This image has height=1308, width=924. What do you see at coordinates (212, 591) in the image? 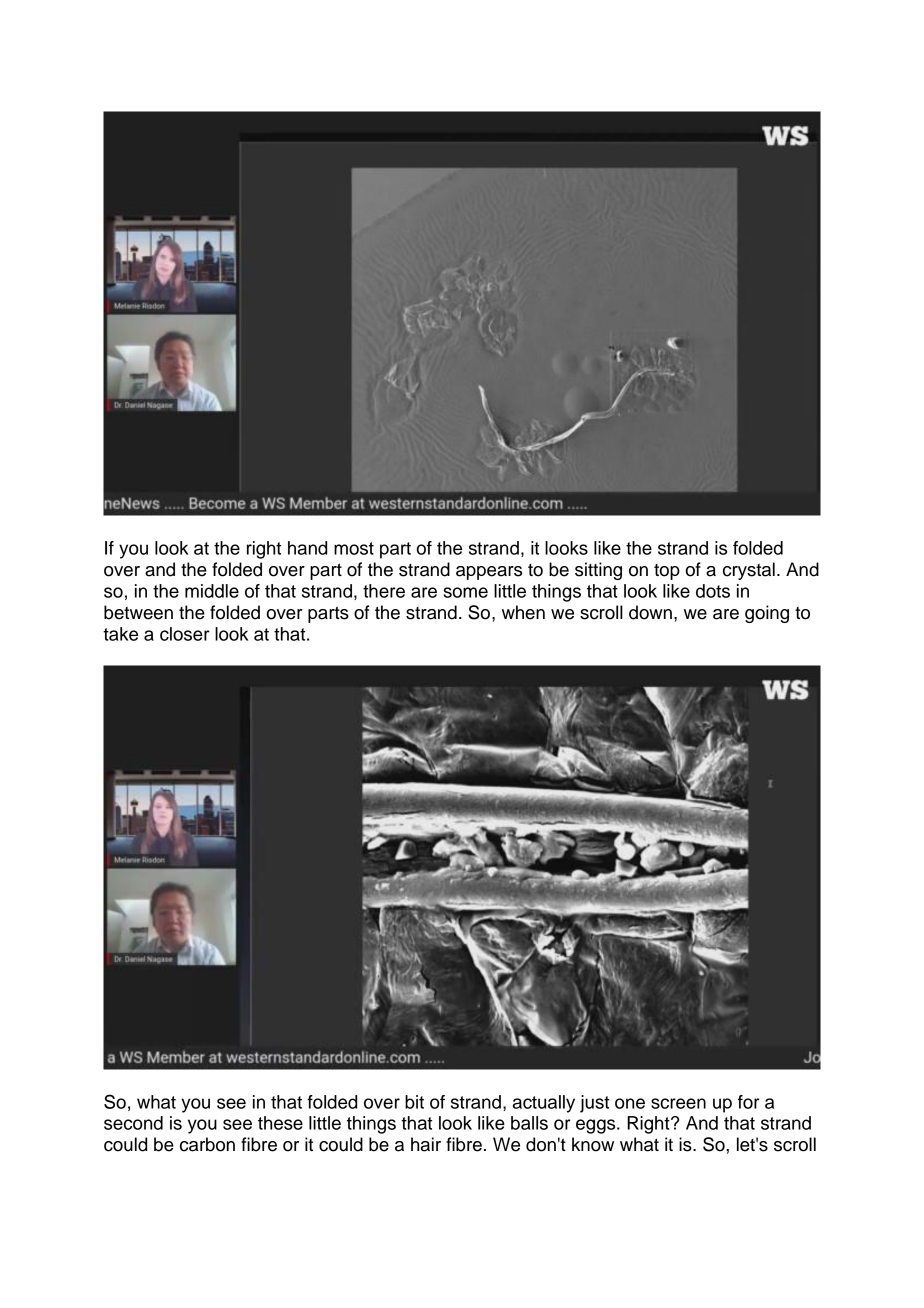
I see `middle` at bounding box center [212, 591].
